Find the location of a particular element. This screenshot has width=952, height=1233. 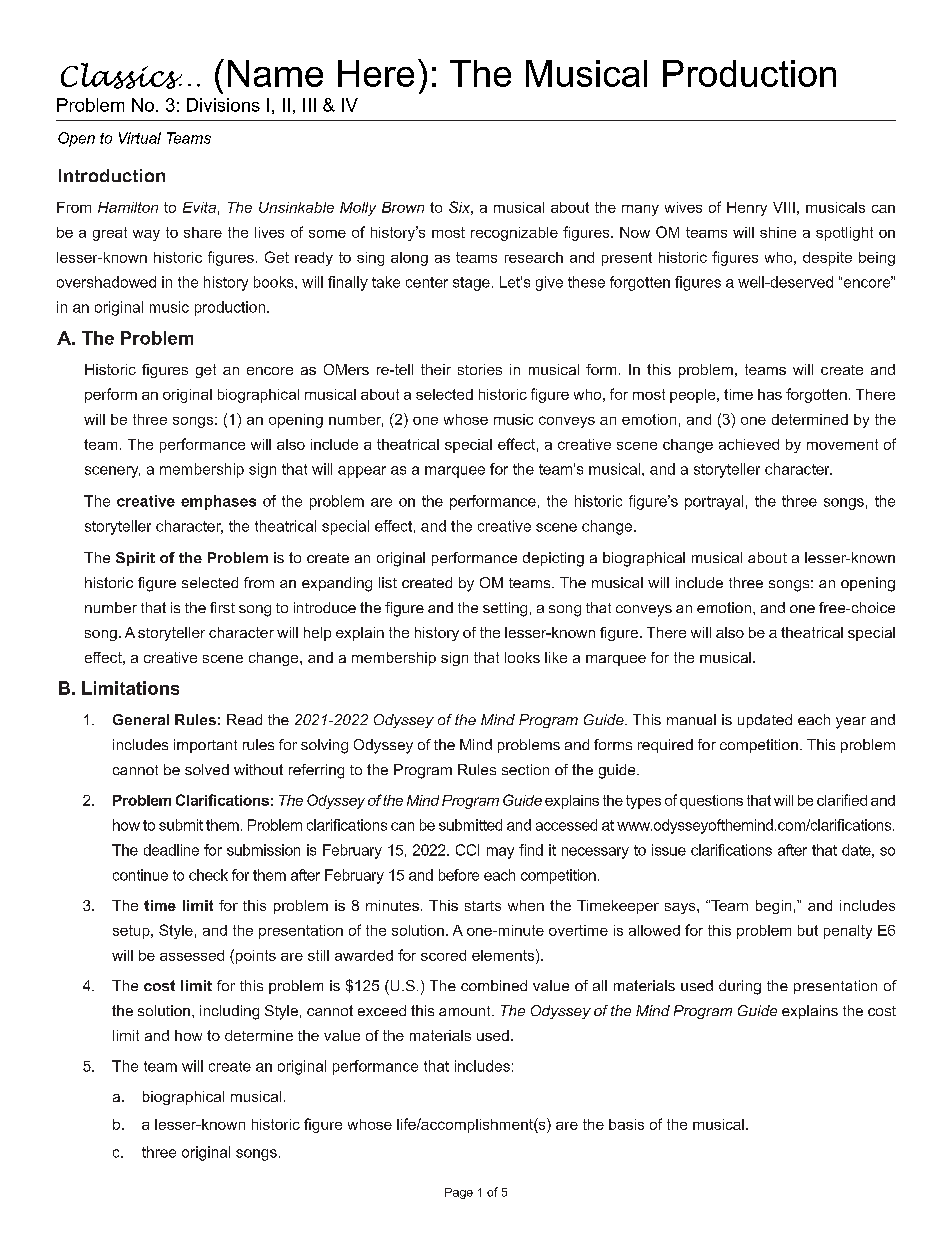

basis is located at coordinates (626, 1124).
